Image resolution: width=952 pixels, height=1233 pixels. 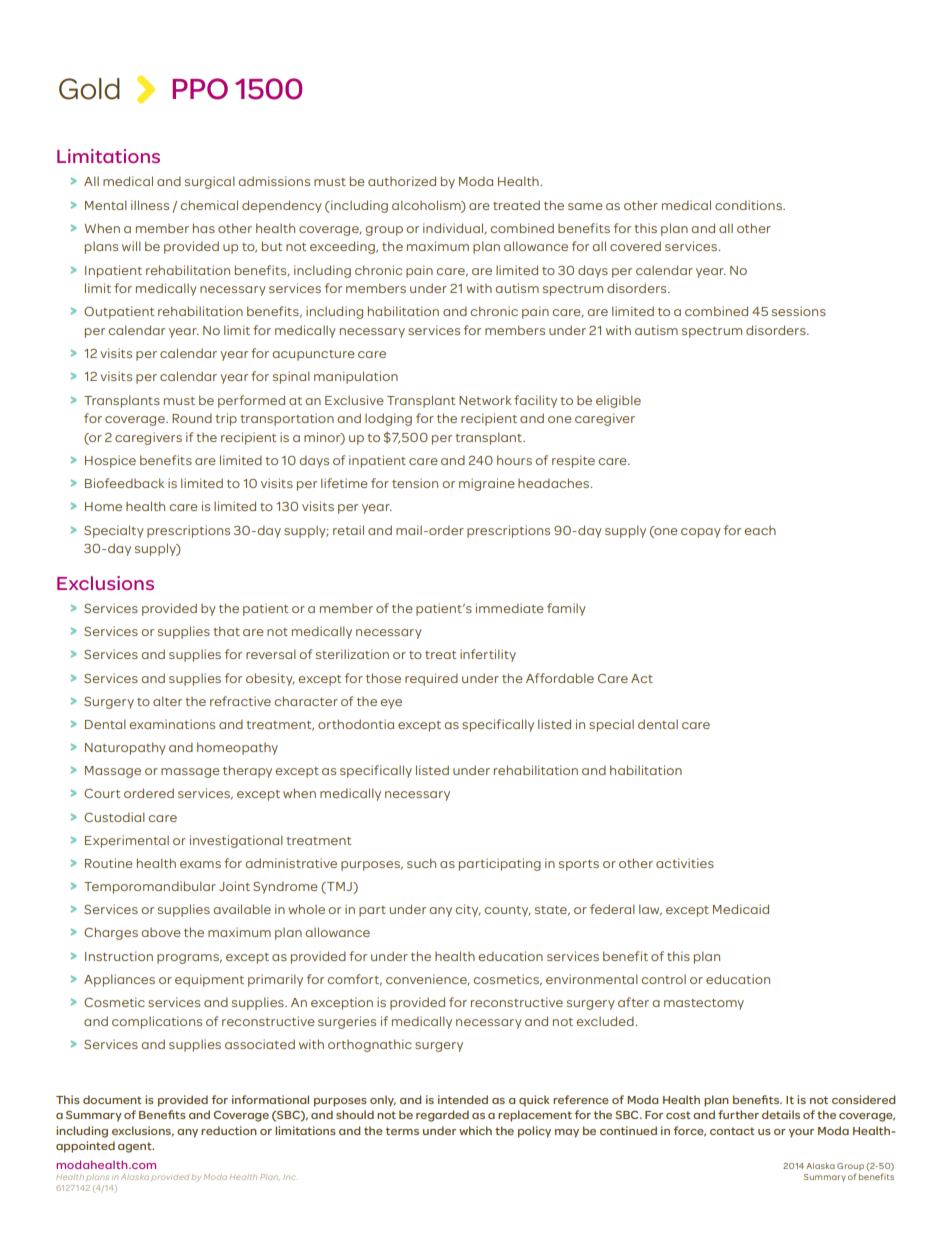 I want to click on Round, so click(x=192, y=418).
